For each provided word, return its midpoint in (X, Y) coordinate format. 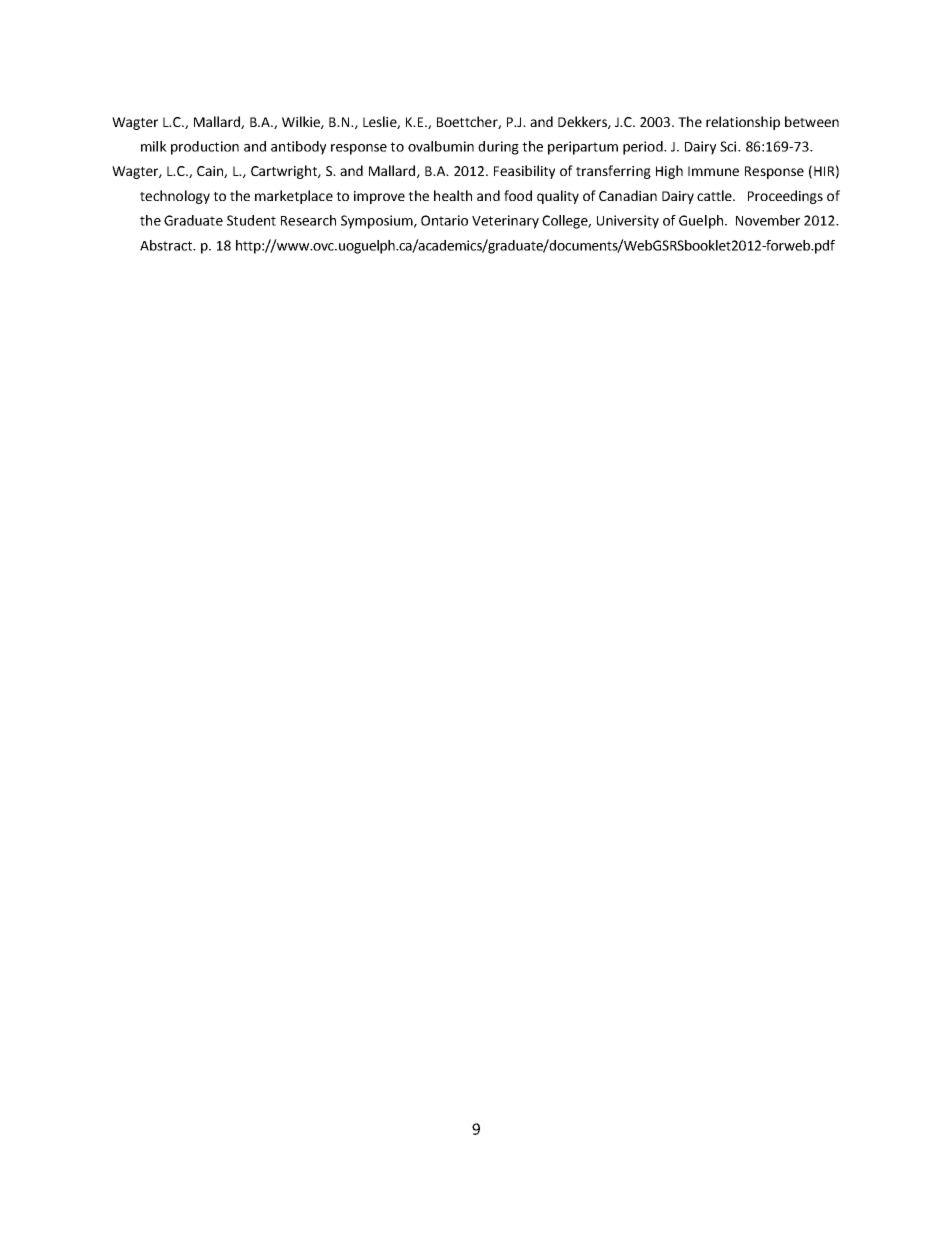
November (768, 220)
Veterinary (505, 222)
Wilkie (302, 122)
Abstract (167, 245)
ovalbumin (441, 146)
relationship (743, 123)
